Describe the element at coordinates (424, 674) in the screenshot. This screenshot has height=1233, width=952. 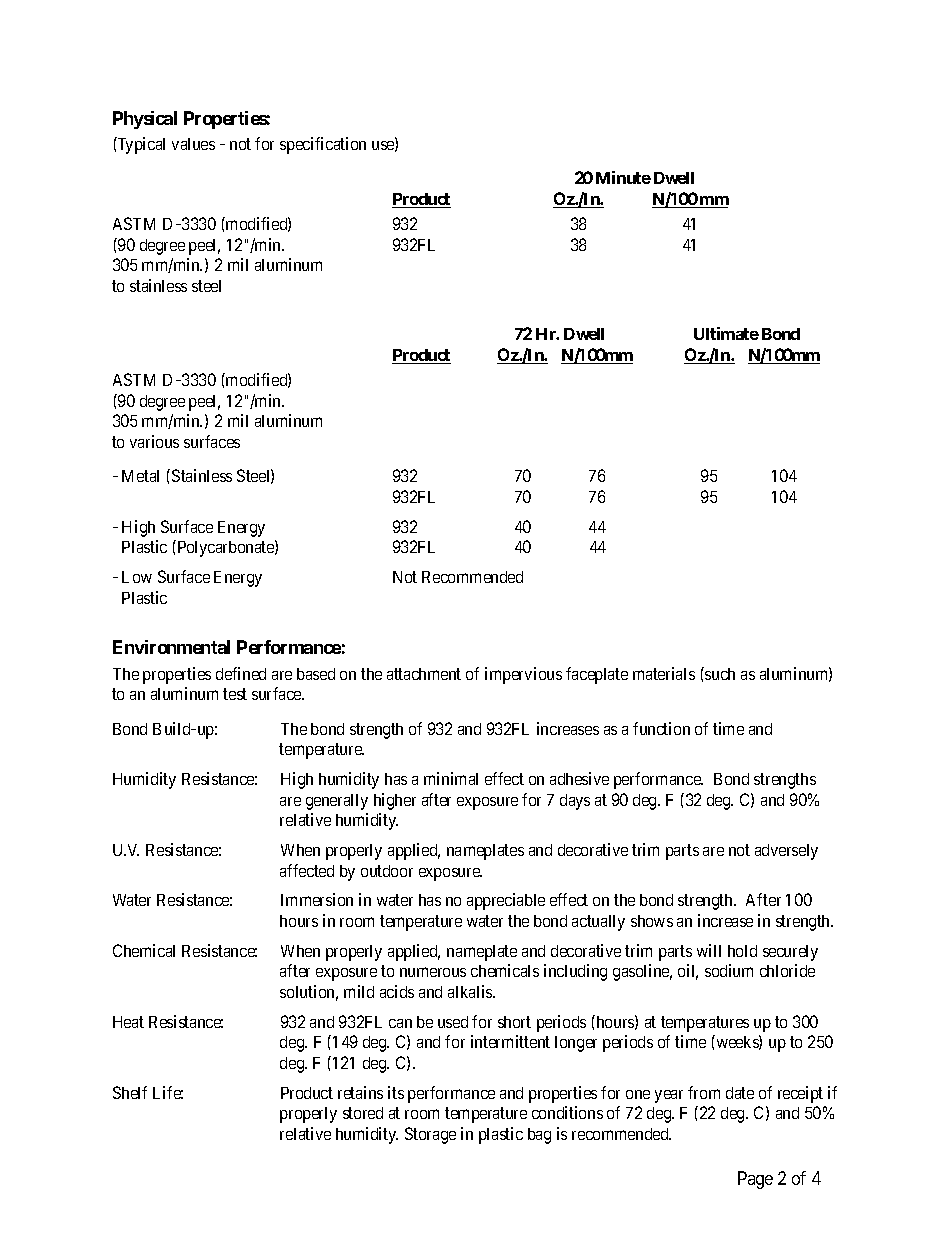
I see `attachment` at that location.
